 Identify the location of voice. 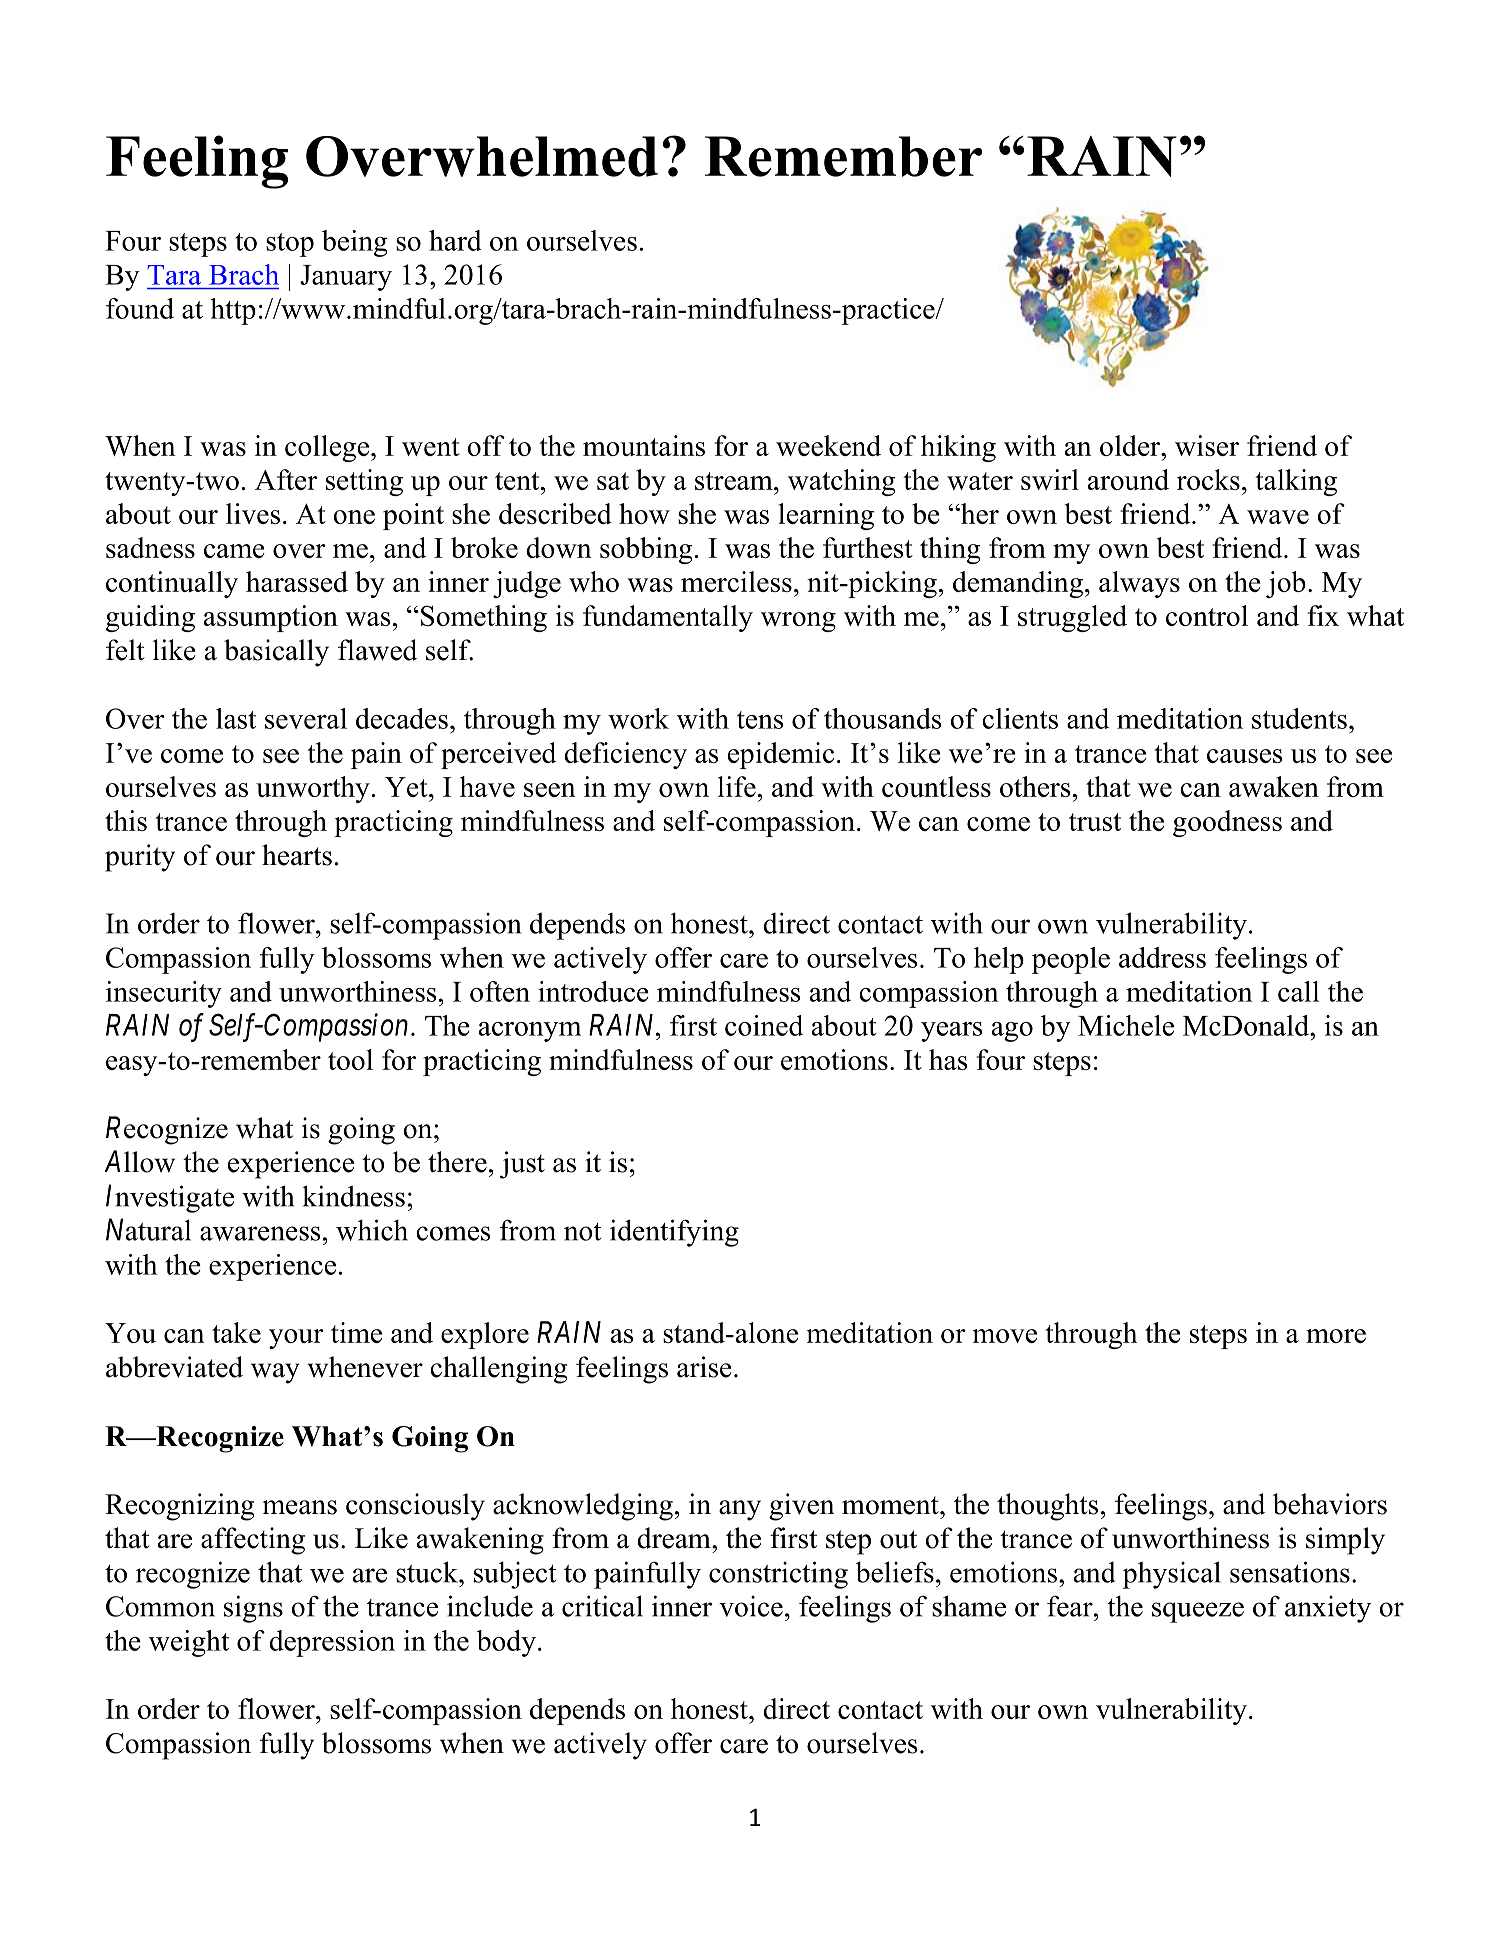
(751, 1606).
